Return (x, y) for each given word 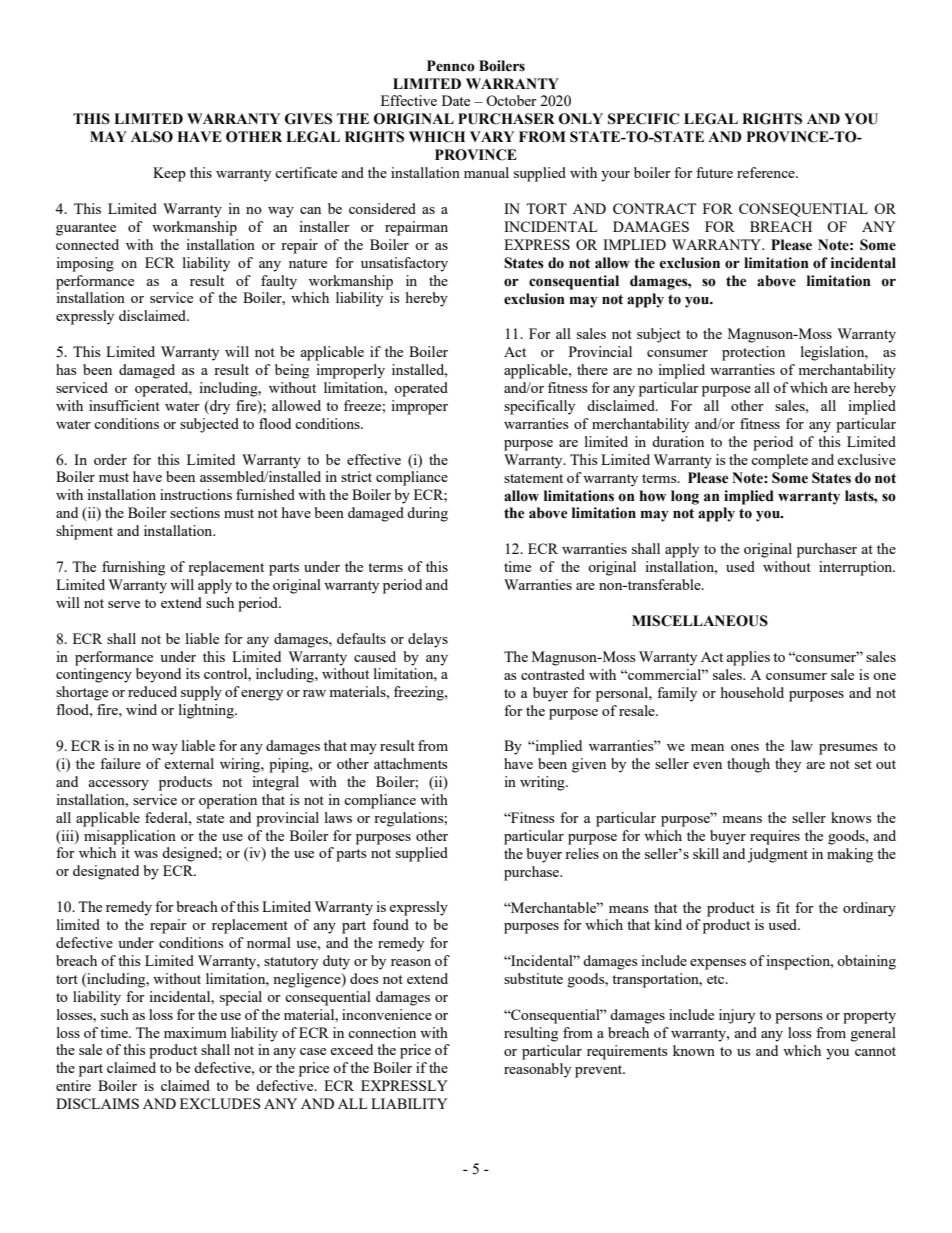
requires (775, 837)
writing (543, 783)
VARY (492, 136)
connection (382, 1032)
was (146, 854)
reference (767, 172)
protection (753, 353)
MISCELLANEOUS (700, 621)
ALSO (152, 137)
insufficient (124, 405)
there (592, 369)
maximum (195, 1032)
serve (124, 604)
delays (428, 640)
